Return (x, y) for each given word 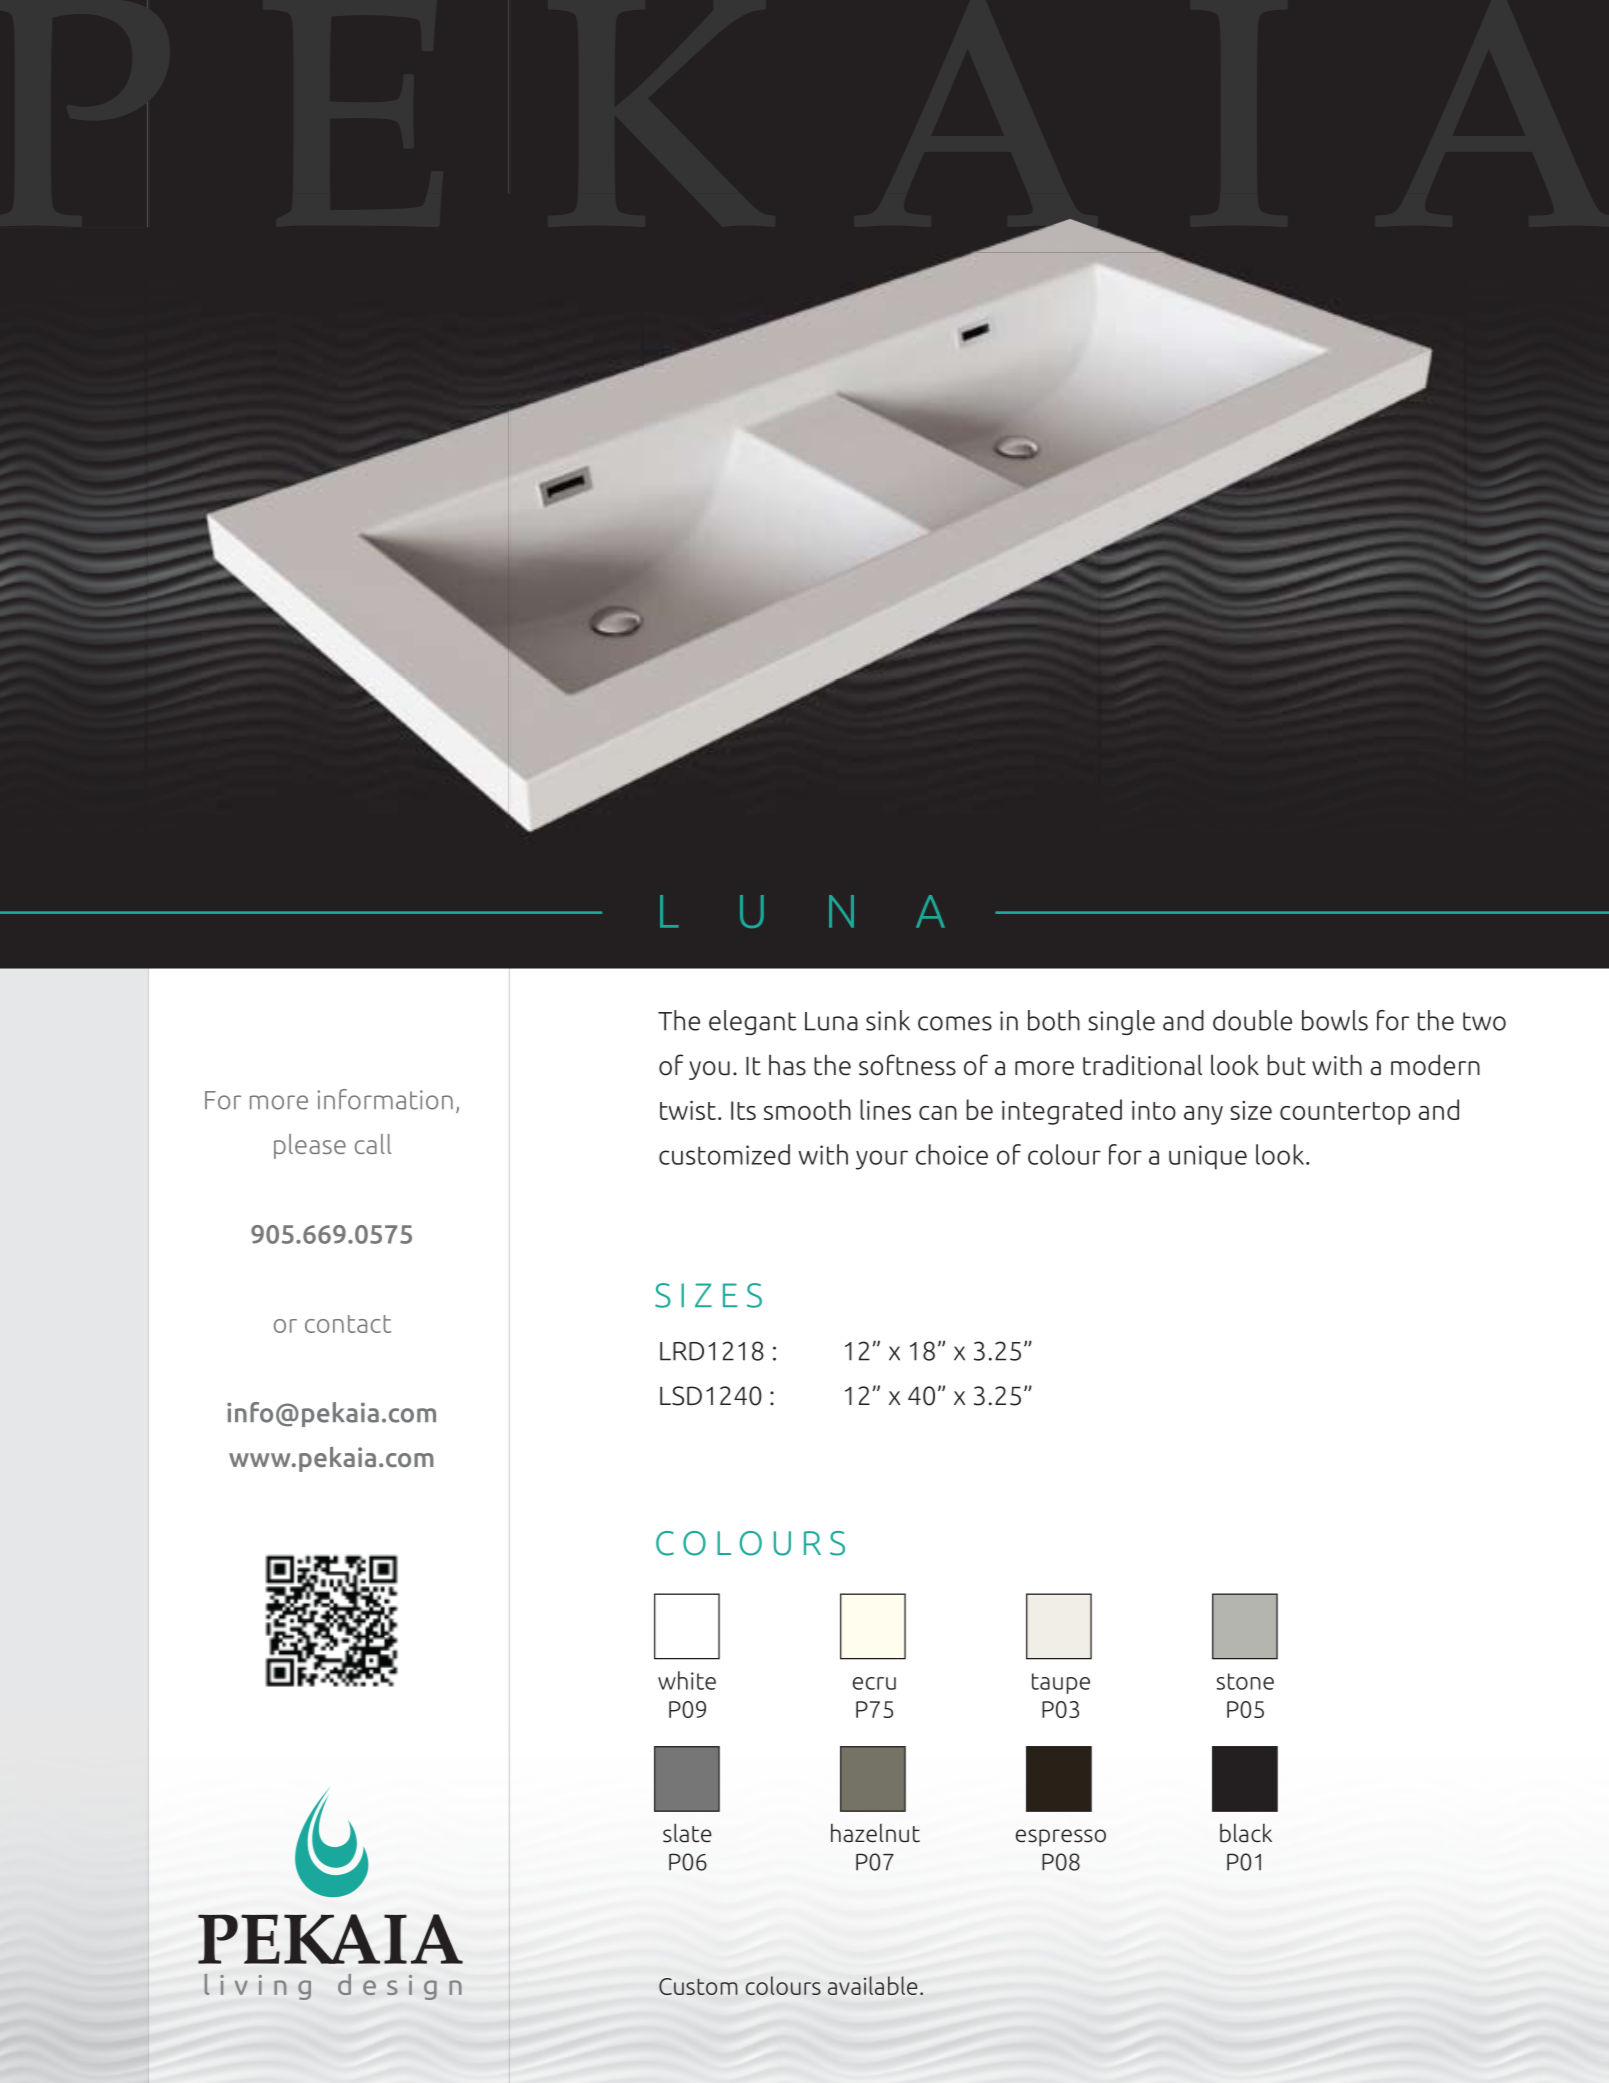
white (687, 1680)
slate (687, 1833)
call (373, 1144)
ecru (874, 1683)
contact (348, 1324)
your (882, 1160)
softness (907, 1065)
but (1286, 1065)
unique (1208, 1157)
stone (1245, 1681)
